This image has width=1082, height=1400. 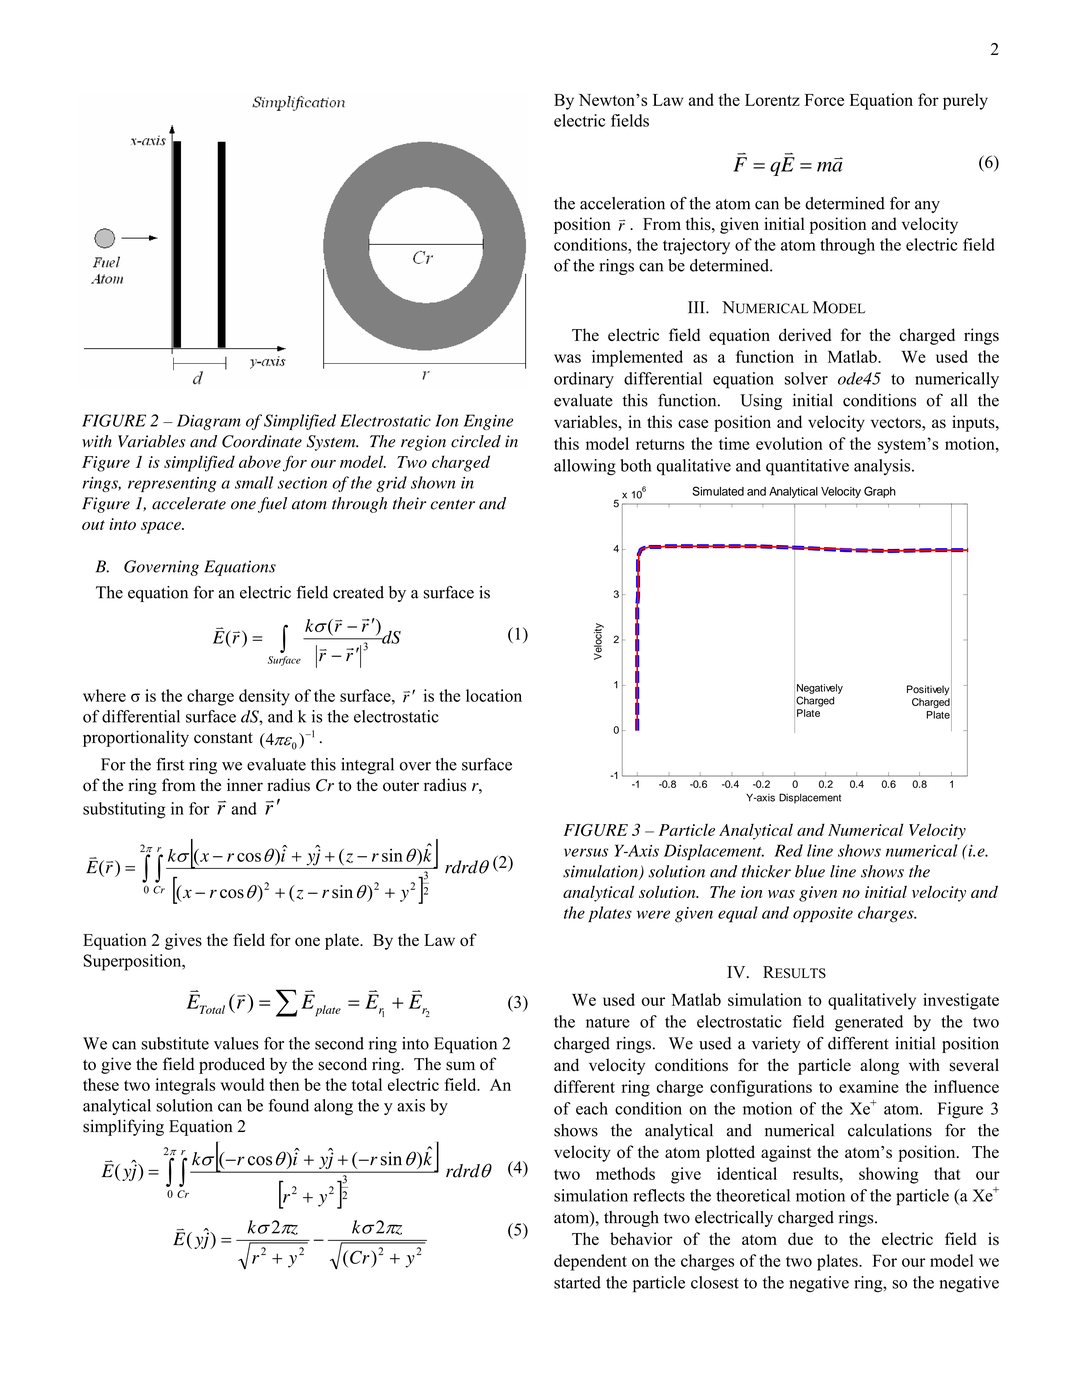 What do you see at coordinates (869, 1023) in the image?
I see `generated` at bounding box center [869, 1023].
